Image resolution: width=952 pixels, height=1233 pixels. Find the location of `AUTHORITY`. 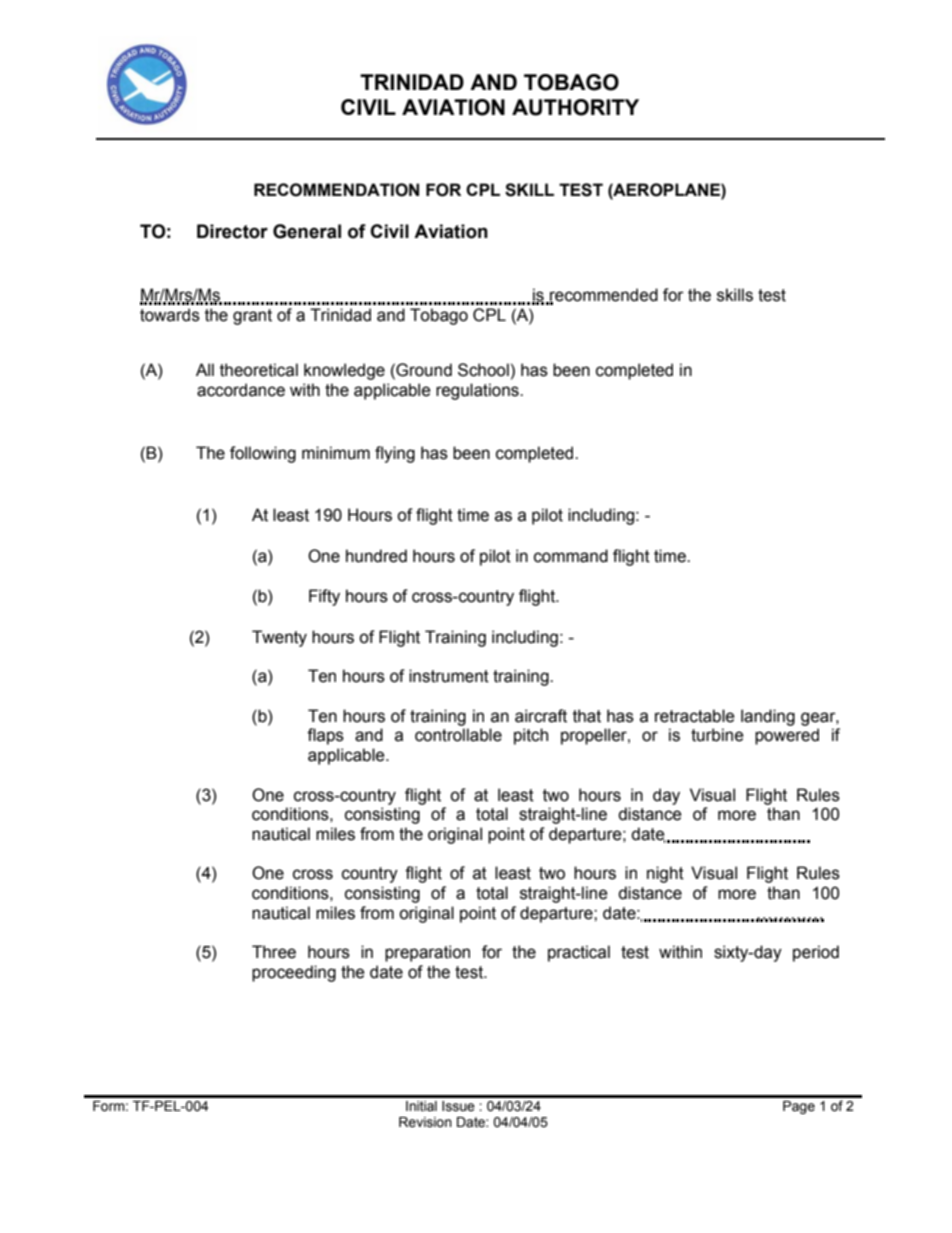

AUTHORITY is located at coordinates (575, 107).
